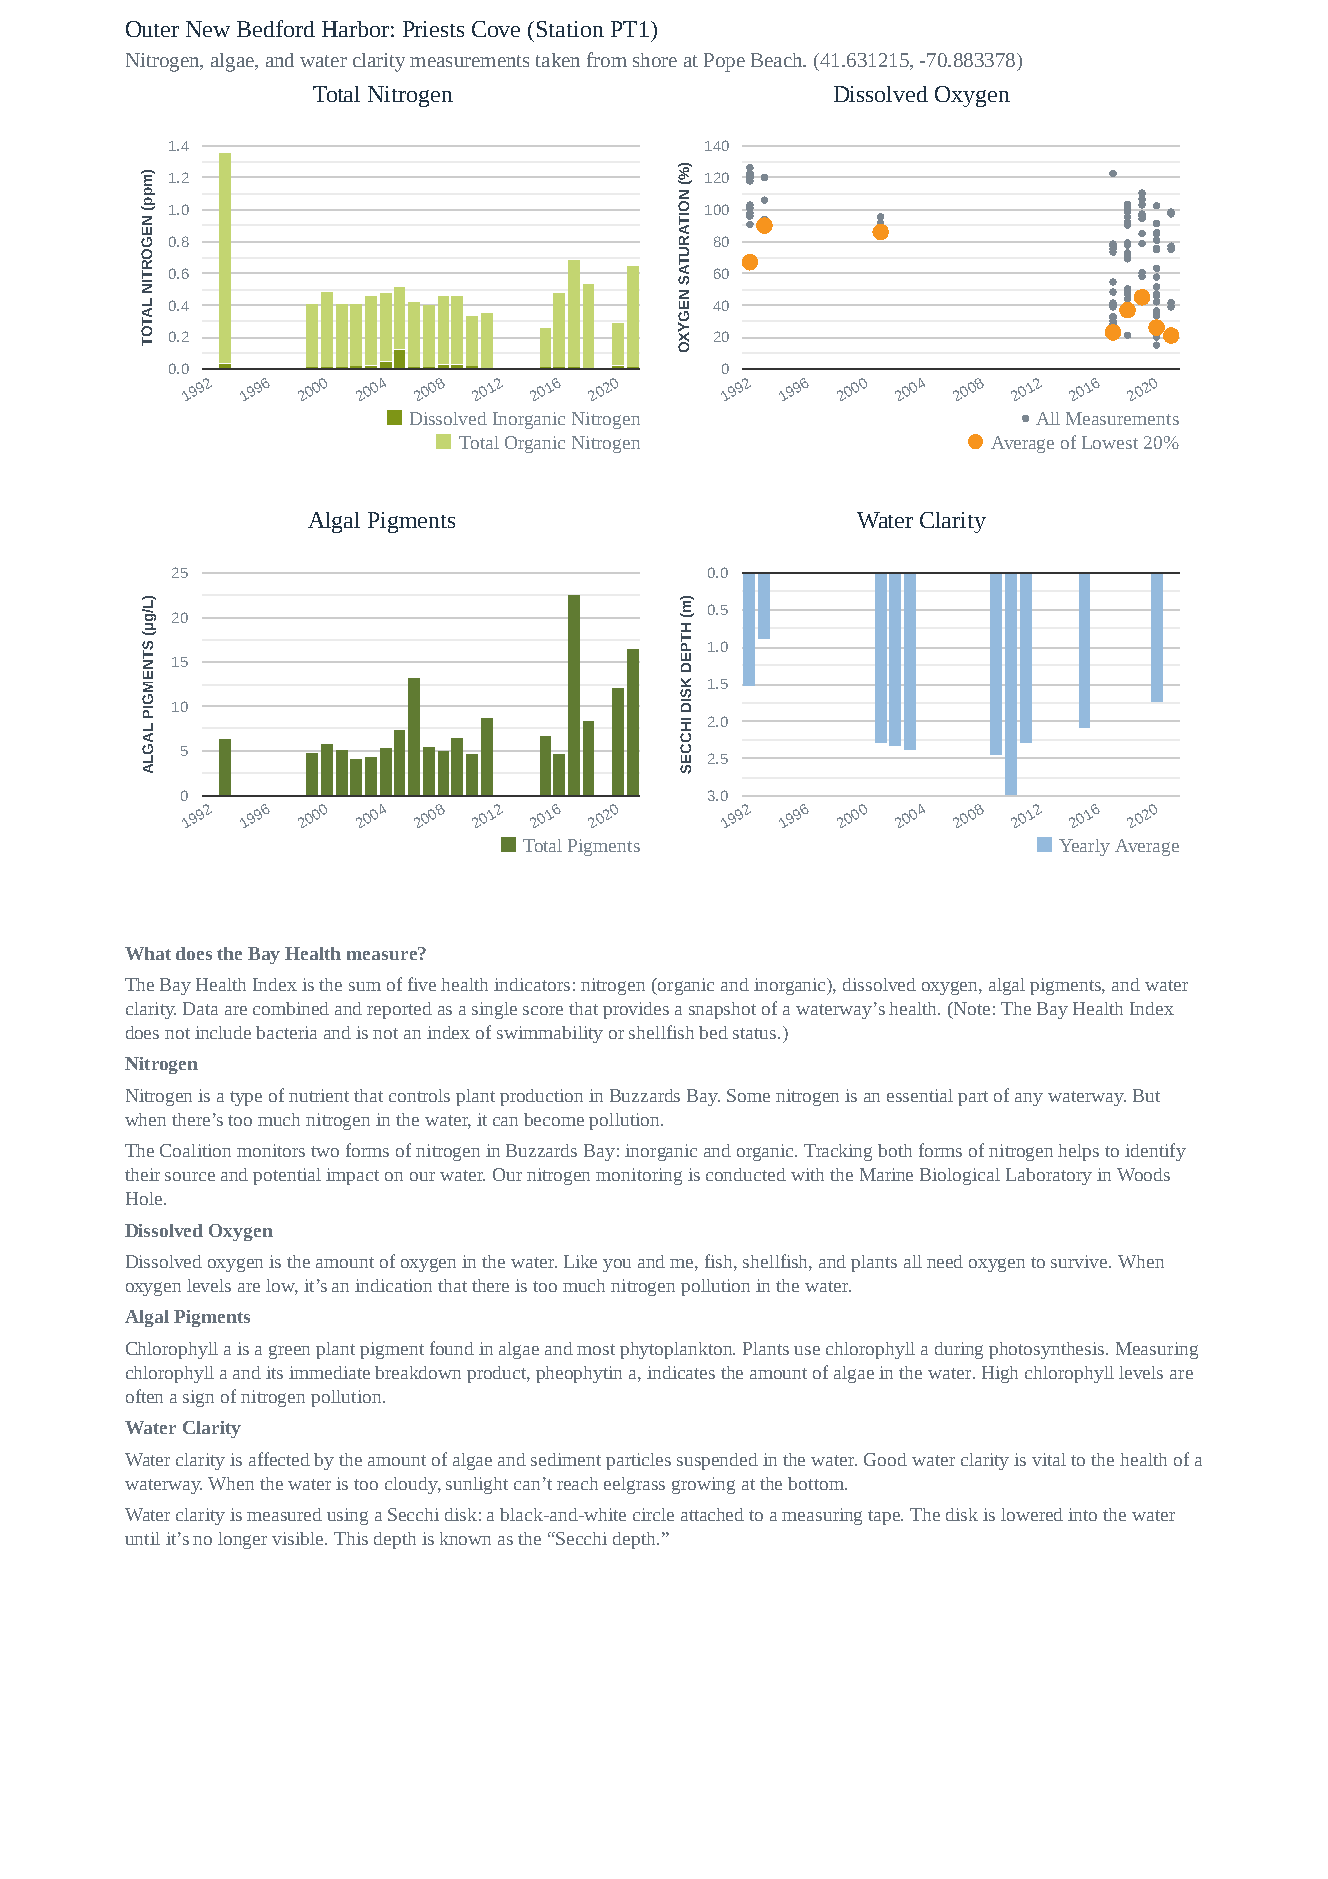  What do you see at coordinates (1049, 1176) in the screenshot?
I see `Laboratory` at bounding box center [1049, 1176].
